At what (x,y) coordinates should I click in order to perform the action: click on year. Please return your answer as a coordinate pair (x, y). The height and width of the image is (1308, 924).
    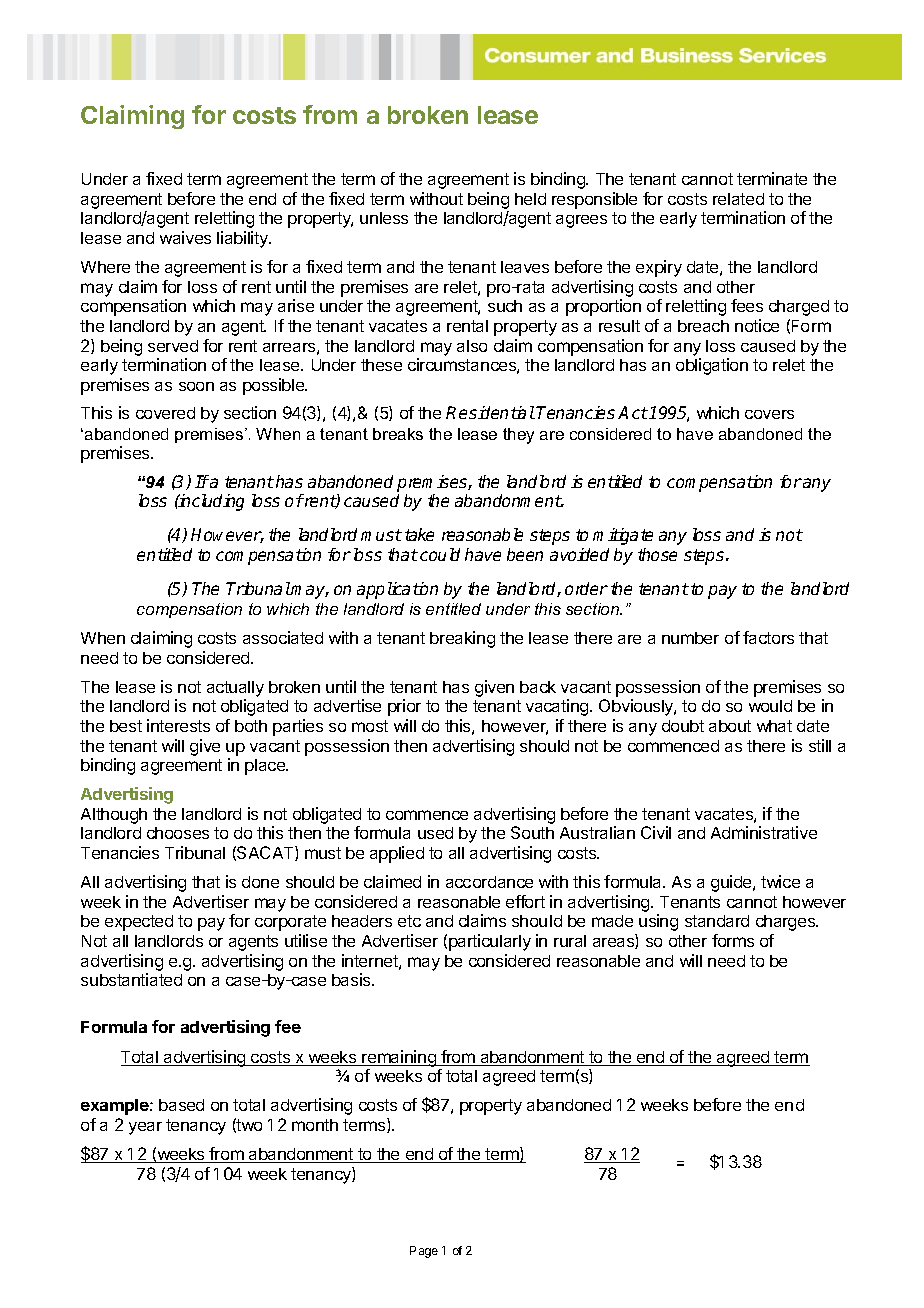
    Looking at the image, I should click on (145, 1128).
